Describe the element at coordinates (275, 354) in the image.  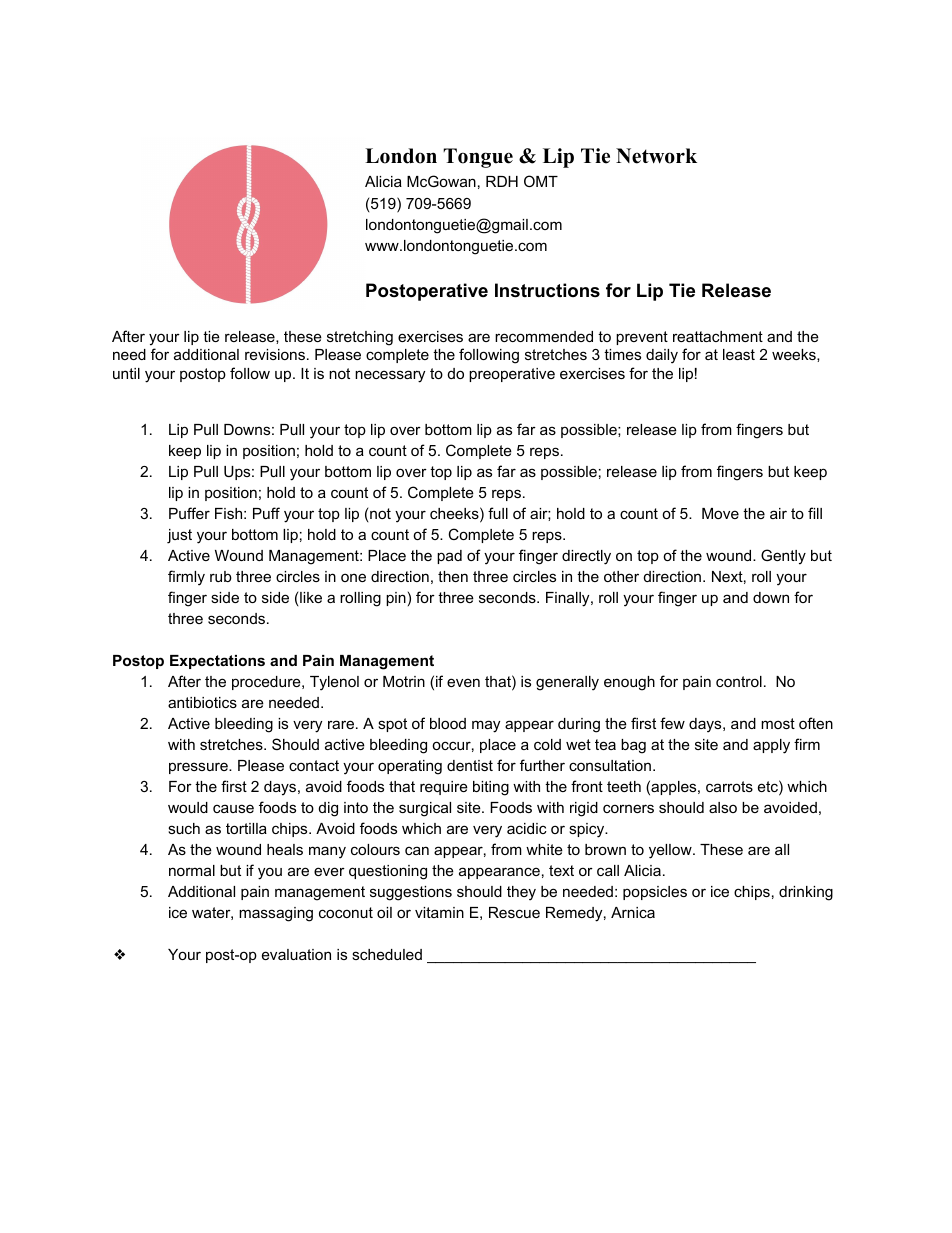
I see `revisions` at that location.
